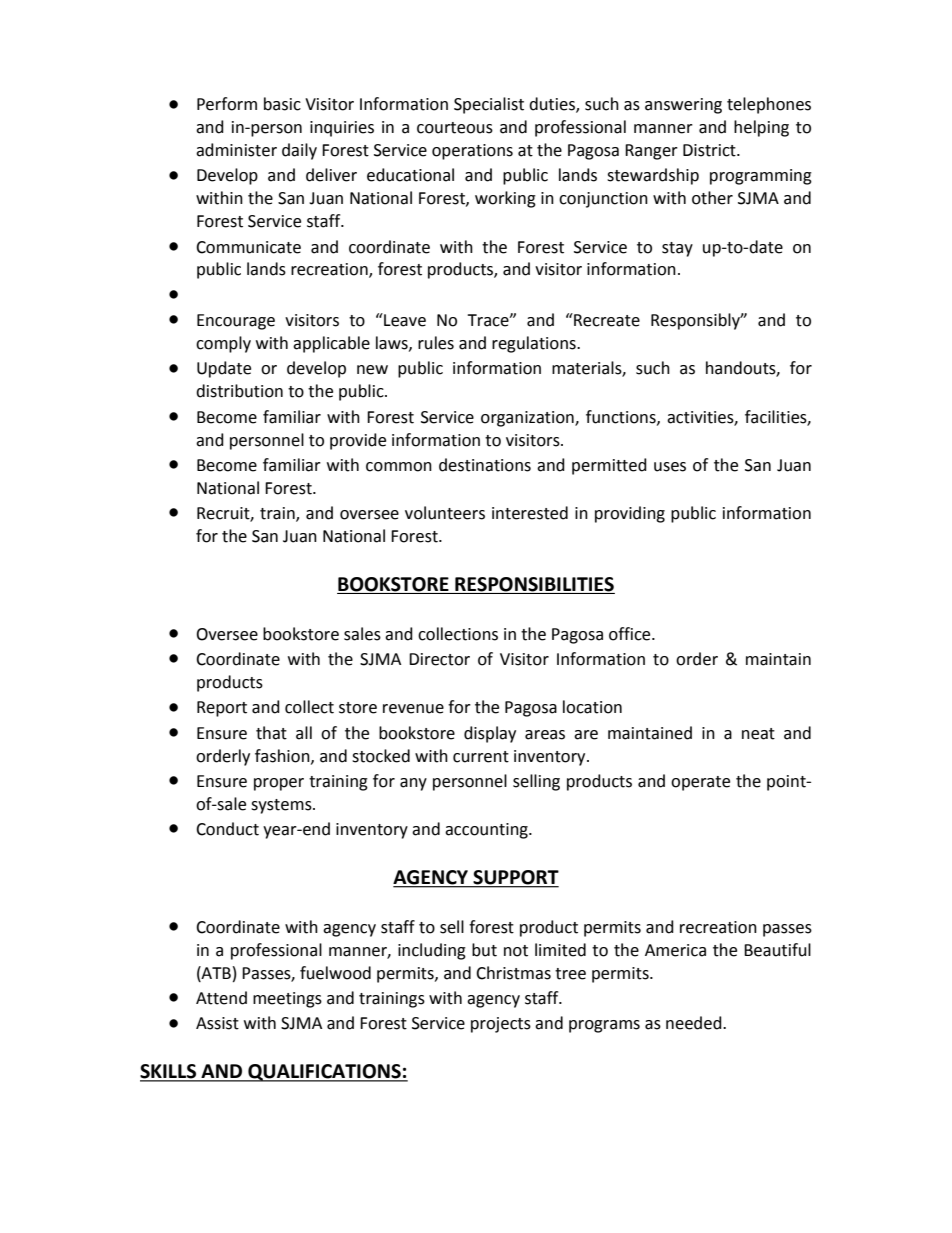 Image resolution: width=952 pixels, height=1233 pixels. Describe the element at coordinates (710, 150) in the page. I see `District` at that location.
